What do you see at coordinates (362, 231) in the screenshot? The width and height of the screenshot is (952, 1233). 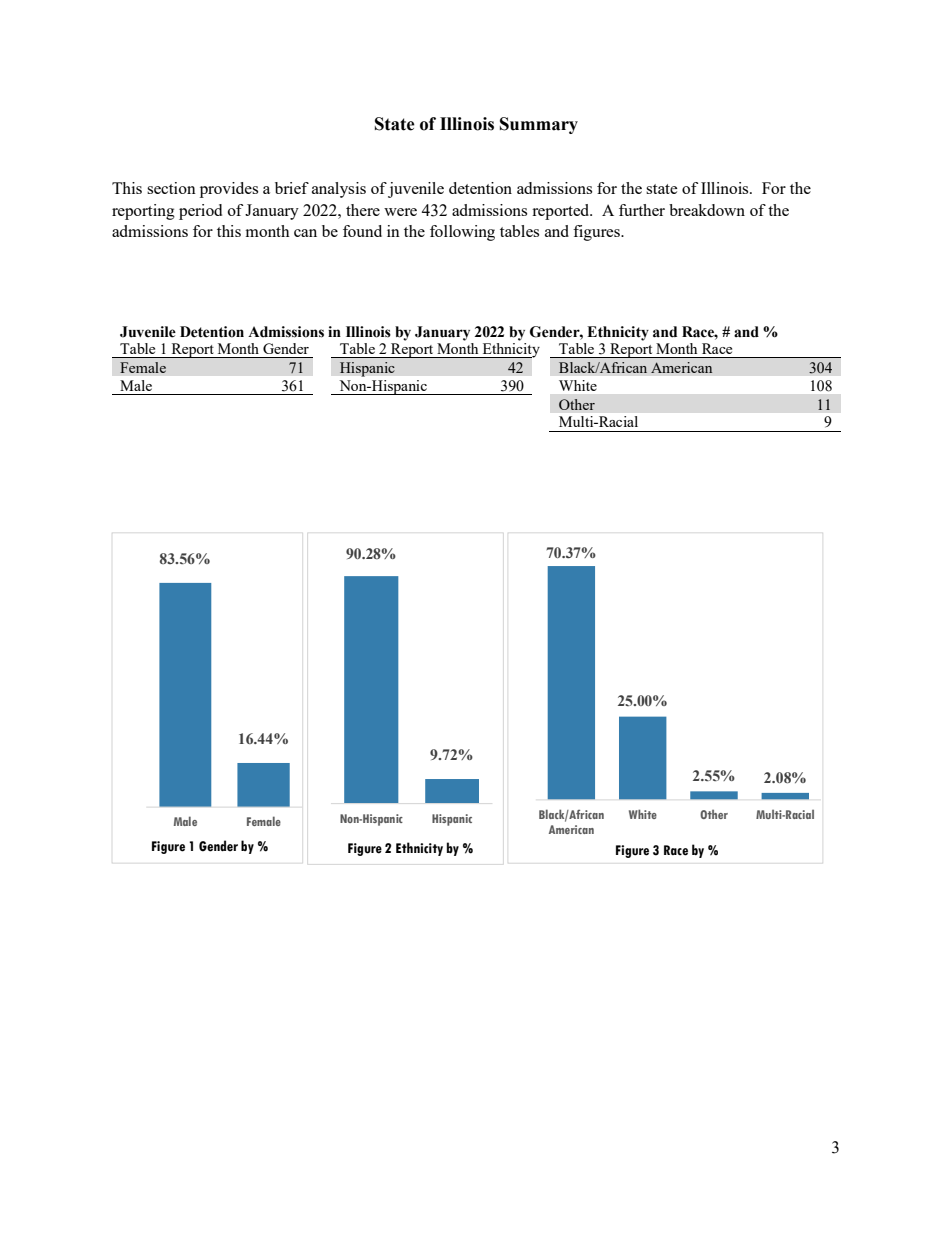 I see `found` at bounding box center [362, 231].
